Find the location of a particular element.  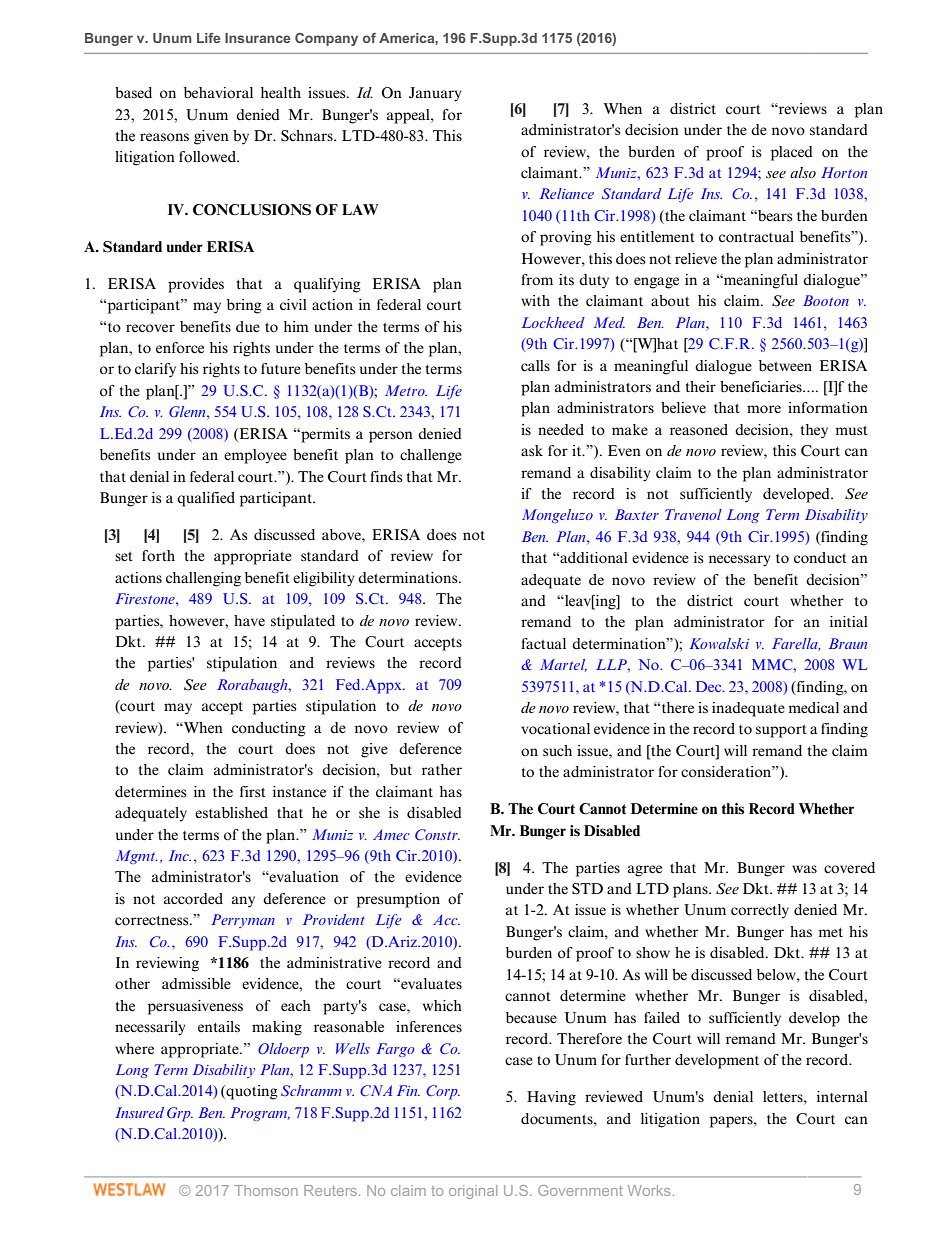

was is located at coordinates (804, 869).
